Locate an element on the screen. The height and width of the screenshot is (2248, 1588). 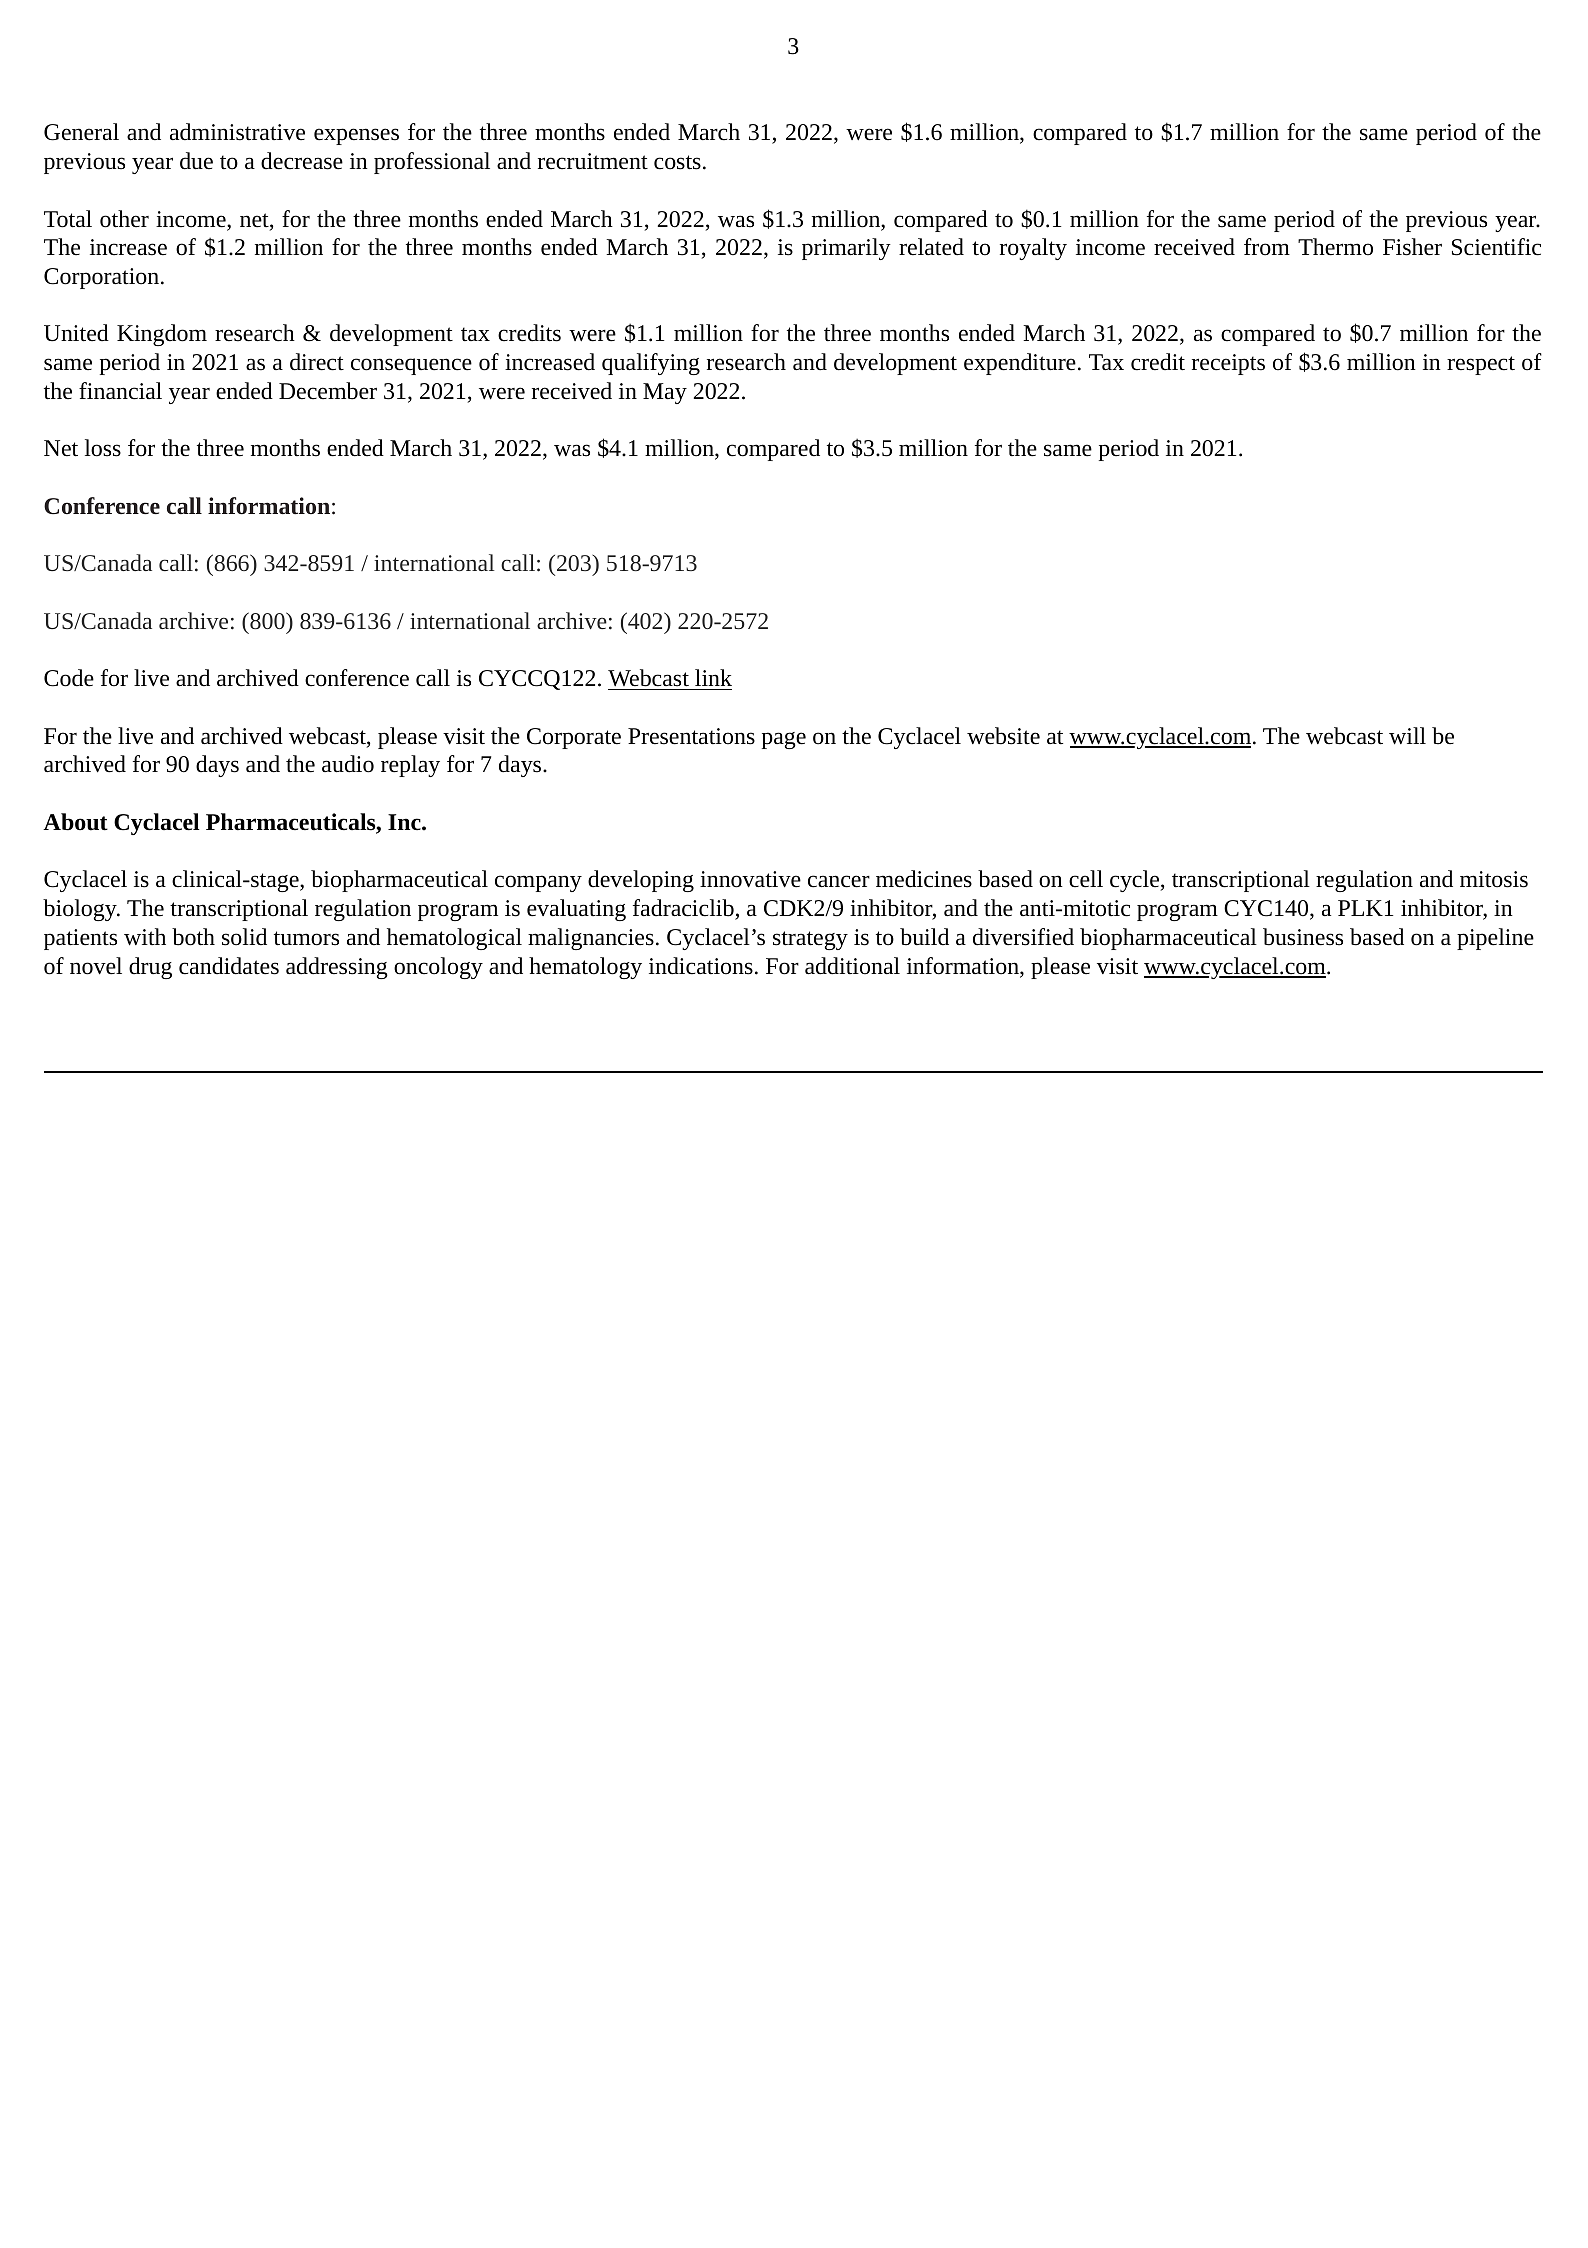
will is located at coordinates (1407, 736).
